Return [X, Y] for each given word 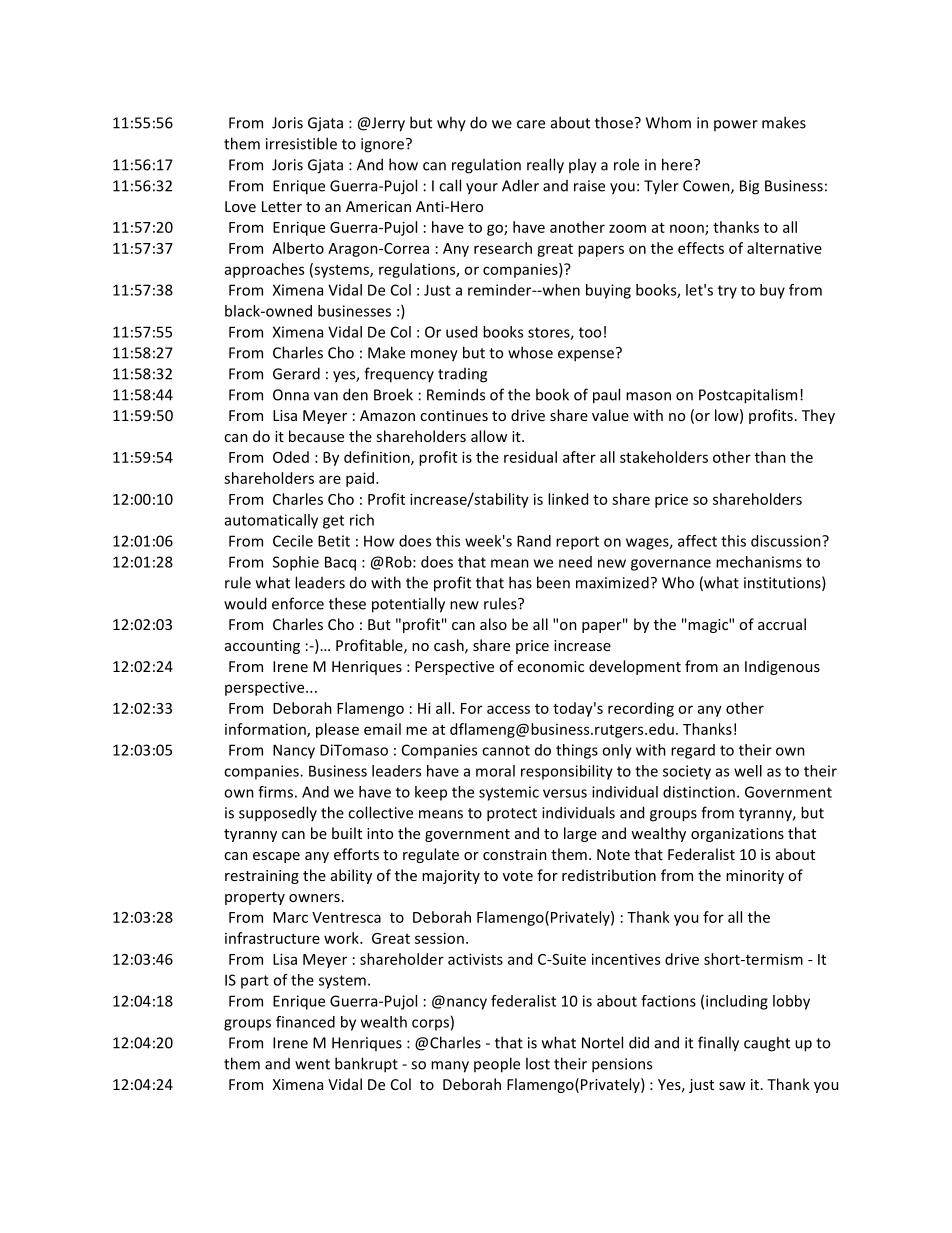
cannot [506, 750]
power [736, 125]
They [818, 416]
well [748, 771]
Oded [291, 457]
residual [530, 457]
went [312, 1064]
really [545, 166]
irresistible [301, 143]
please [337, 730]
